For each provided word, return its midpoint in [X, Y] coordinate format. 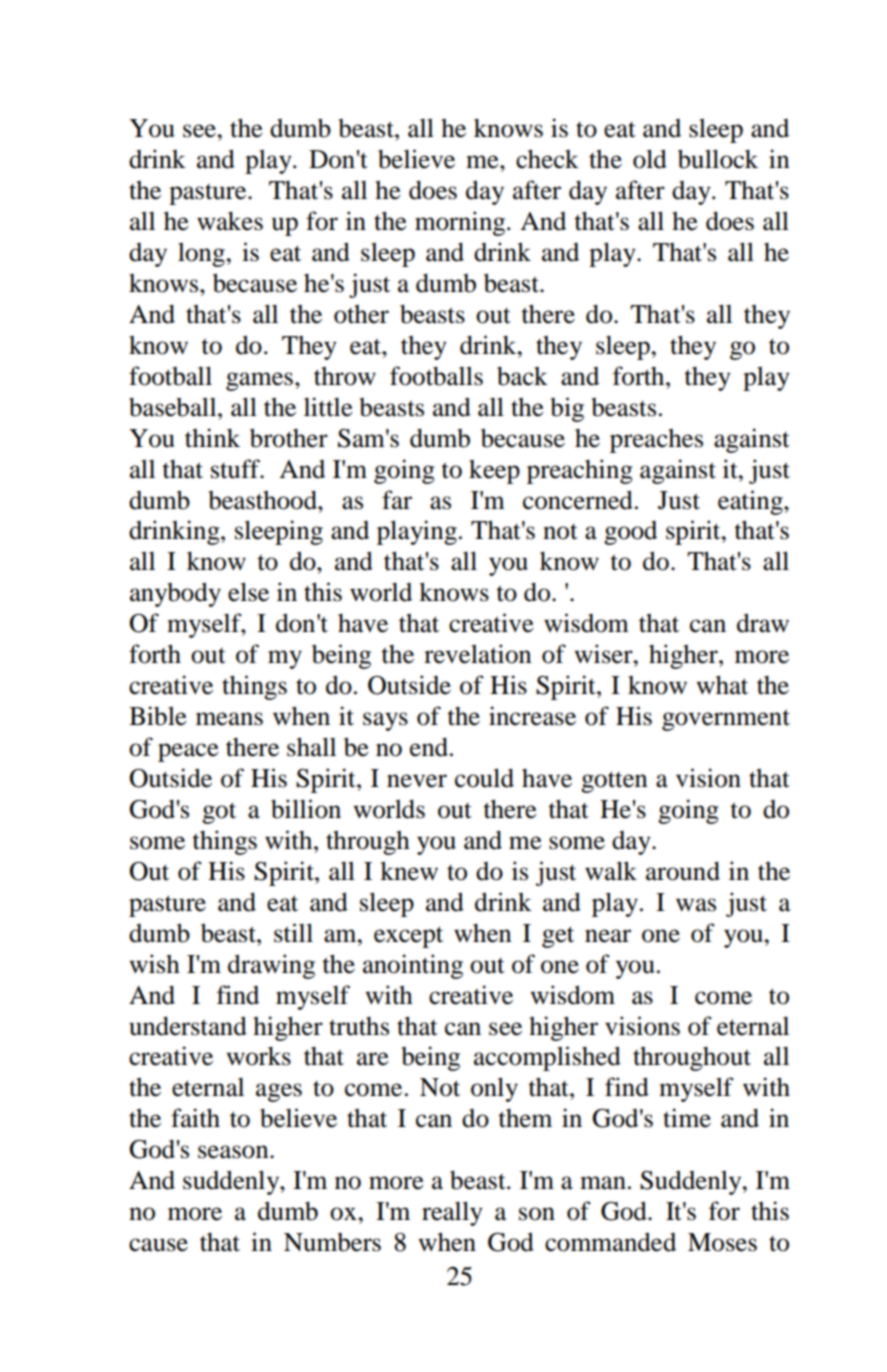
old [650, 159]
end [430, 747]
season [234, 1152]
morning [461, 223]
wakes [230, 221]
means [229, 719]
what [722, 685]
